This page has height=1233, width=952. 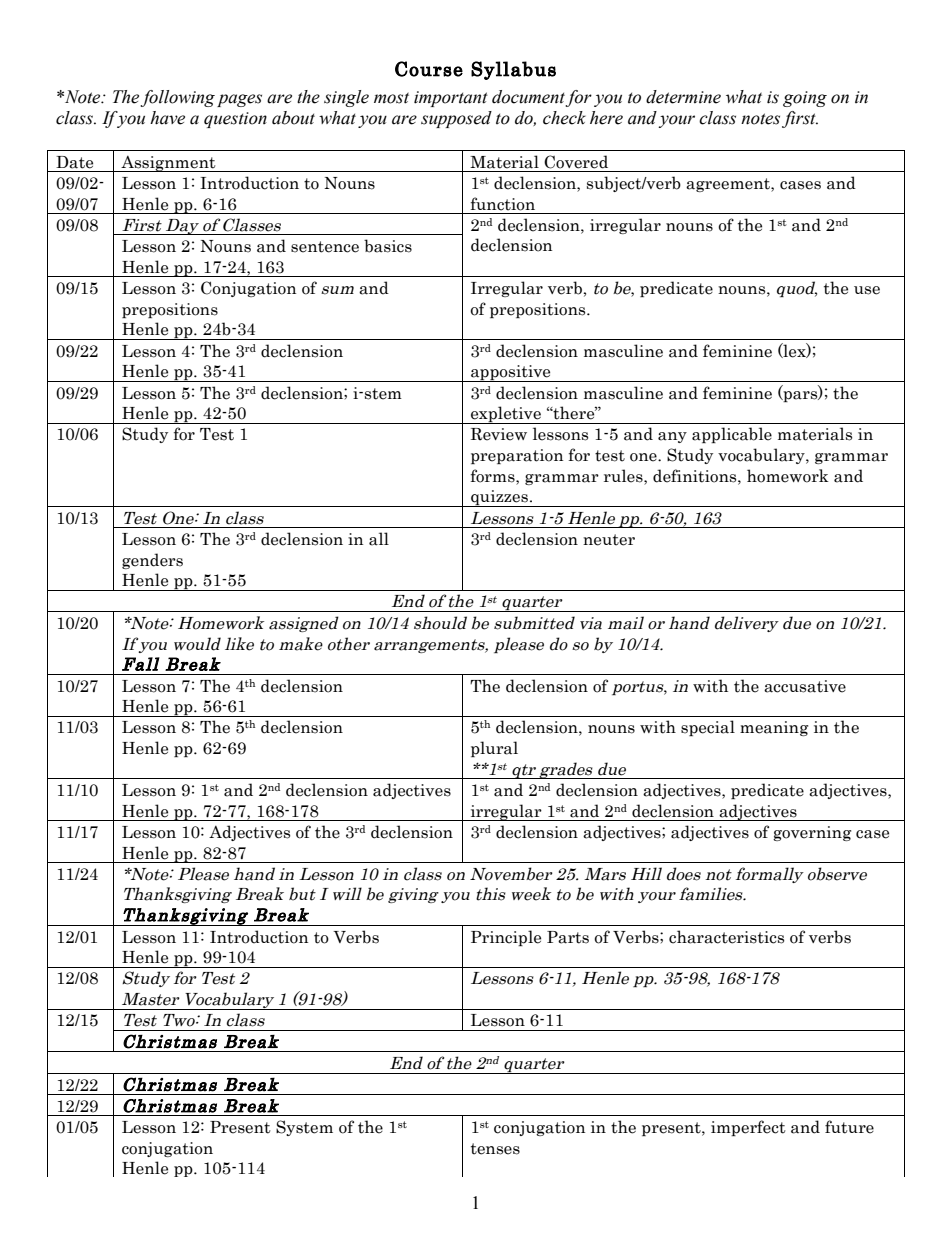 I want to click on genders, so click(x=152, y=561).
